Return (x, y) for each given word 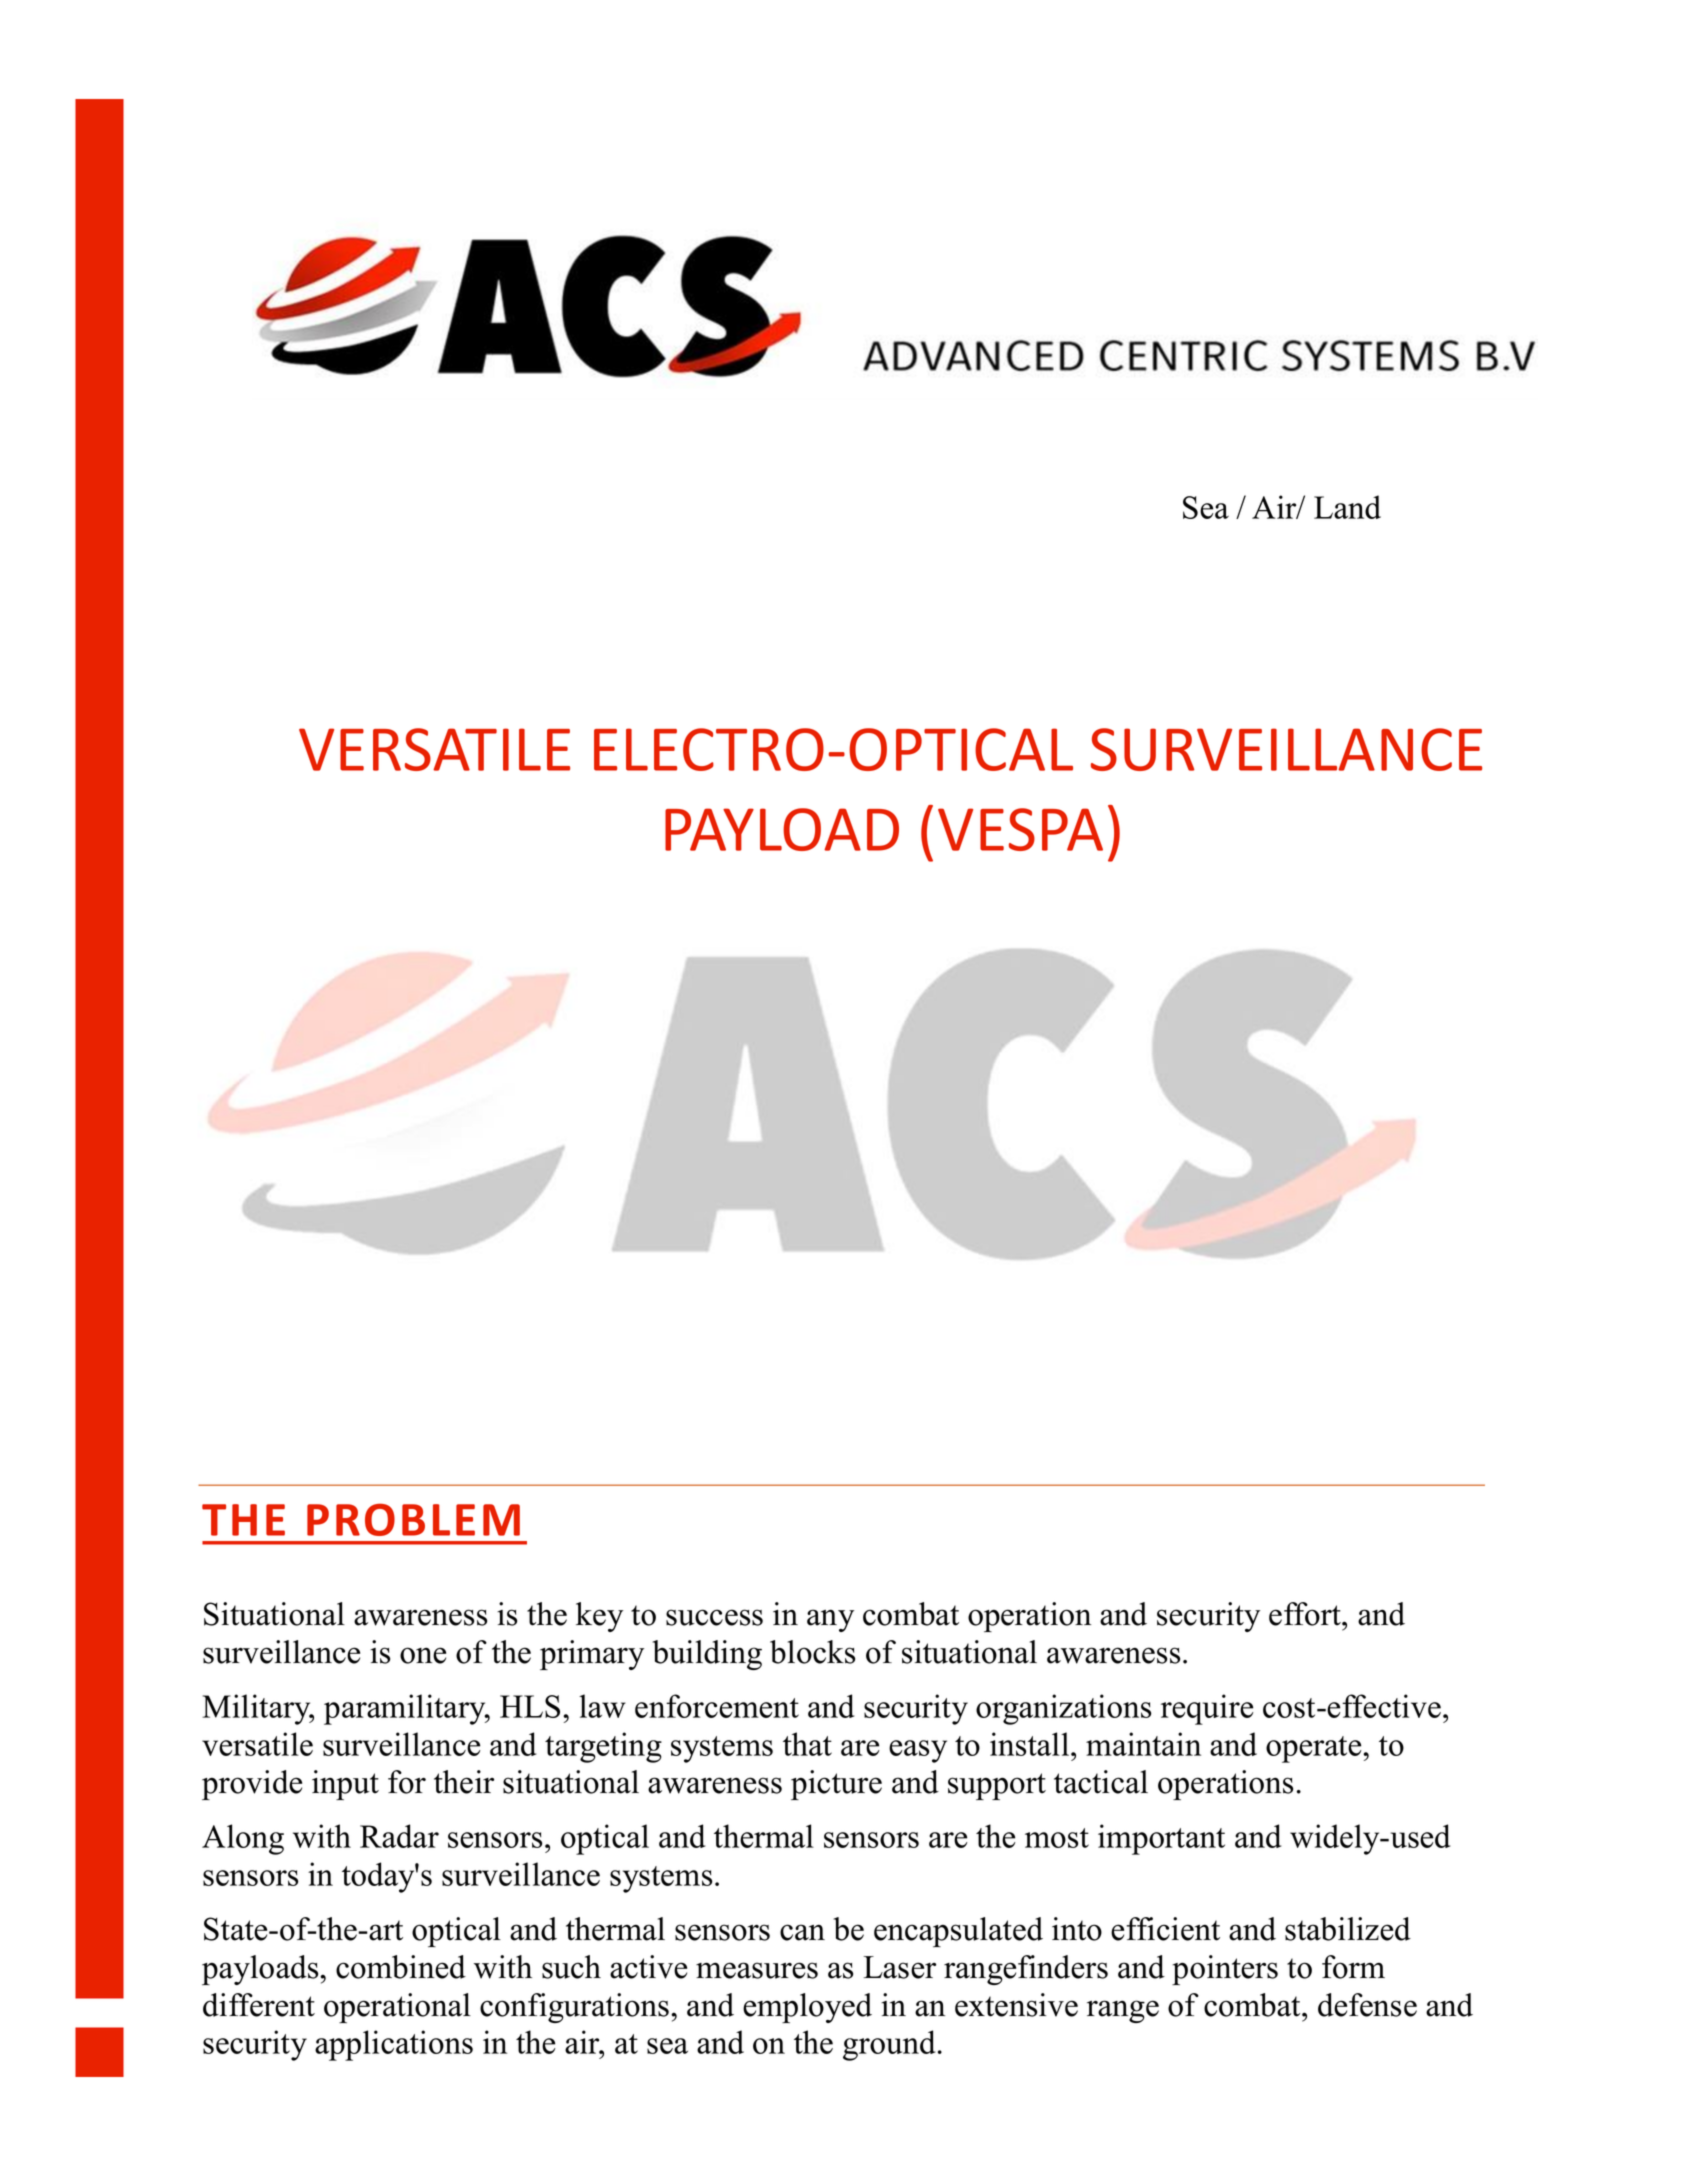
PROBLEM (413, 1519)
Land (1347, 507)
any (830, 1620)
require (1207, 1709)
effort (1306, 1614)
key (599, 1617)
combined (401, 1967)
